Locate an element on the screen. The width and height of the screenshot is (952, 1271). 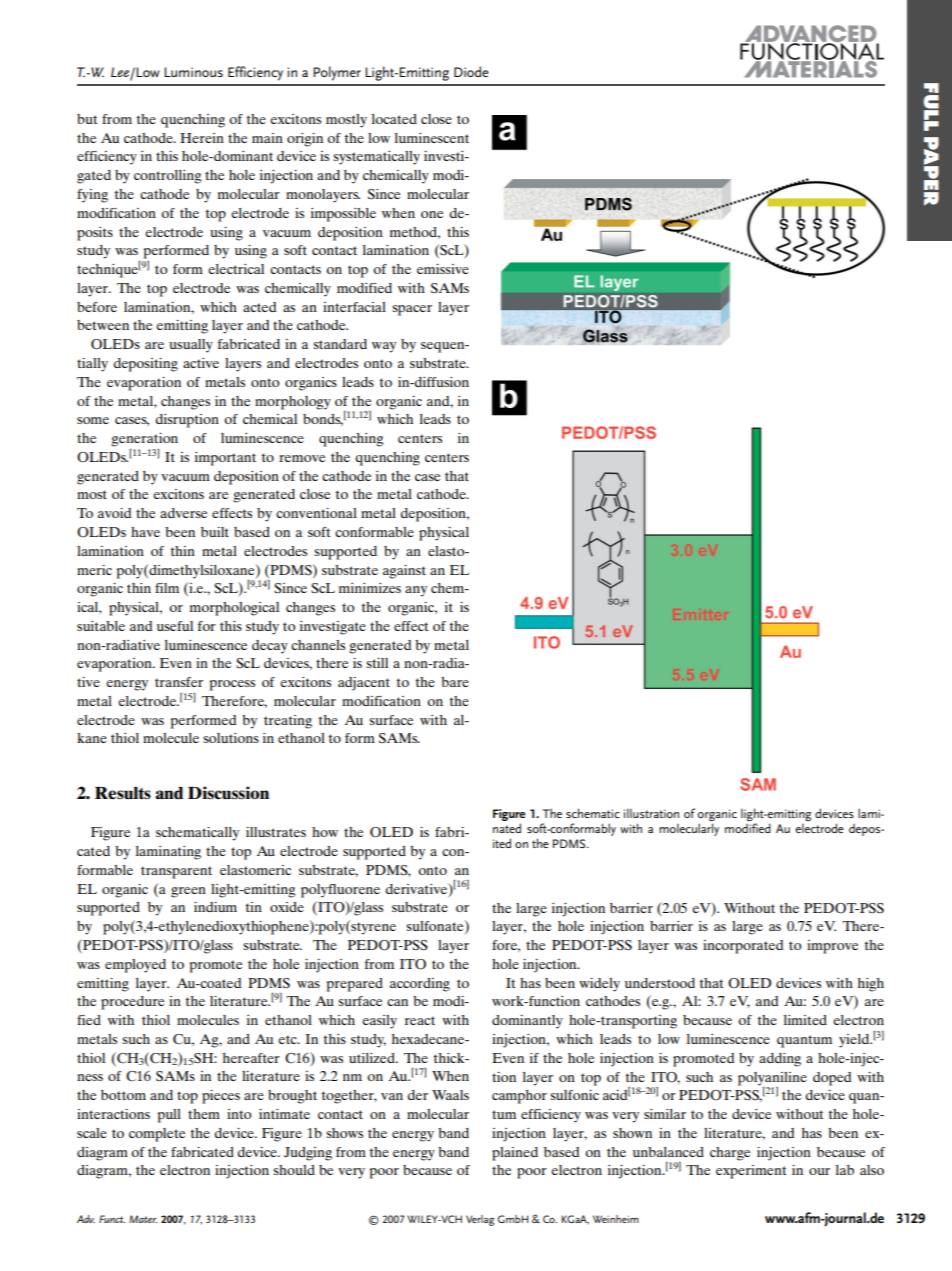
Mater is located at coordinates (143, 1219).
